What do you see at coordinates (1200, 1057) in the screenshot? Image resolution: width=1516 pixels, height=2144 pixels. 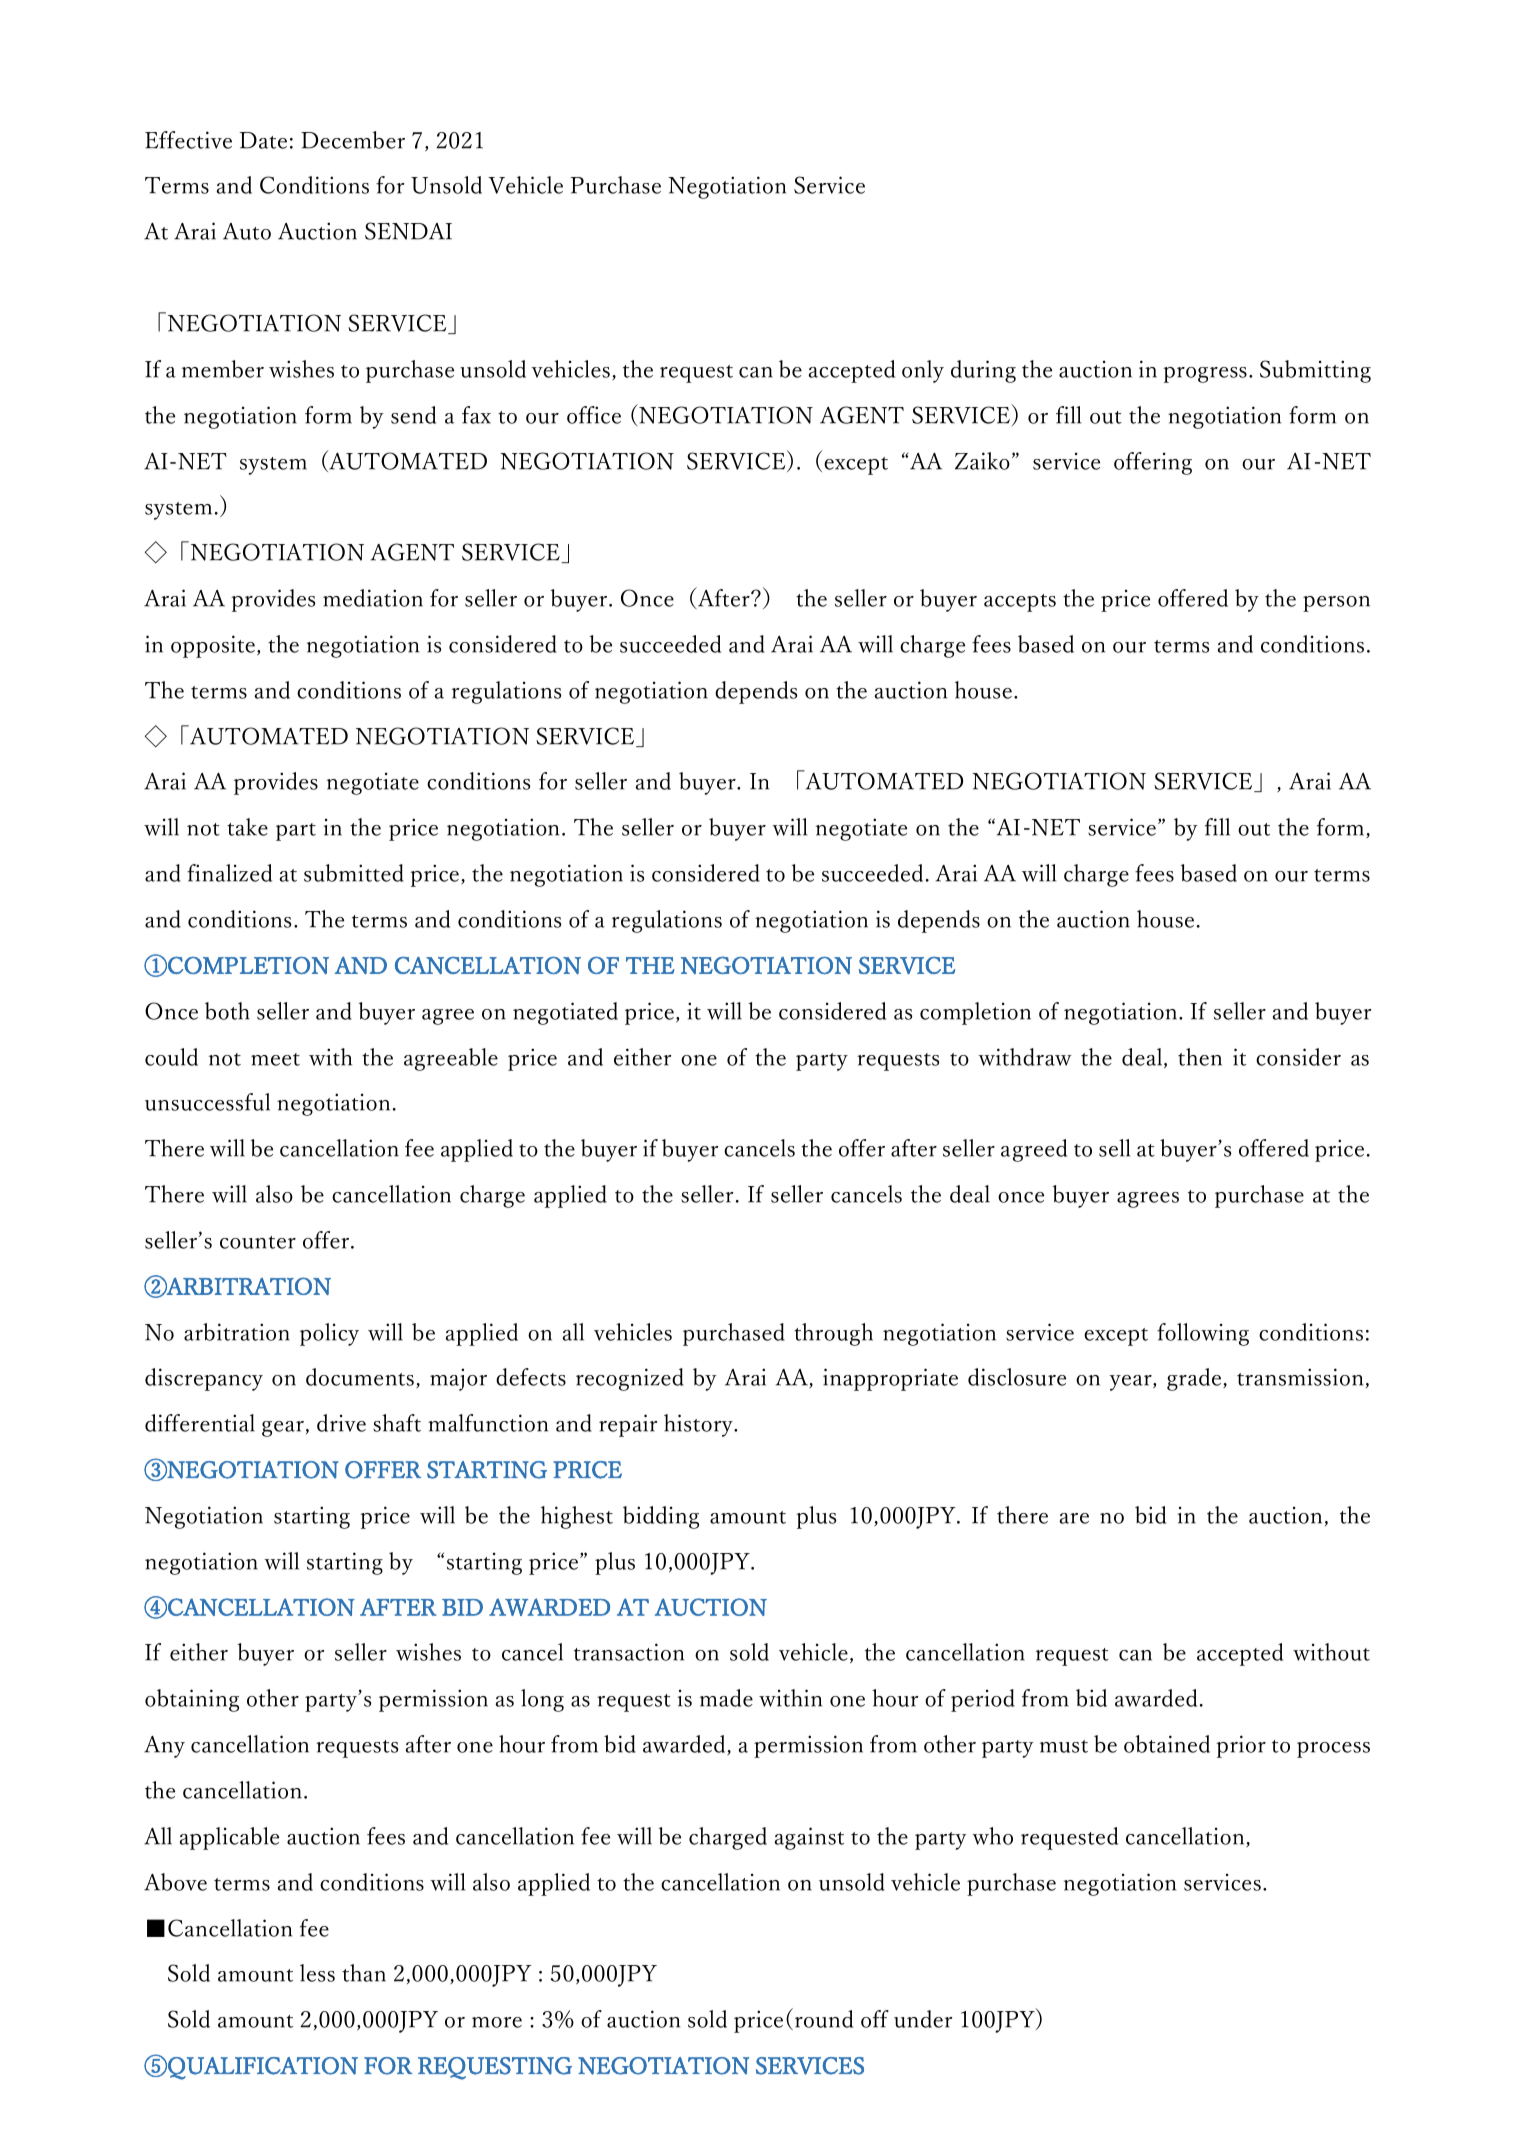 I see `then` at bounding box center [1200, 1057].
